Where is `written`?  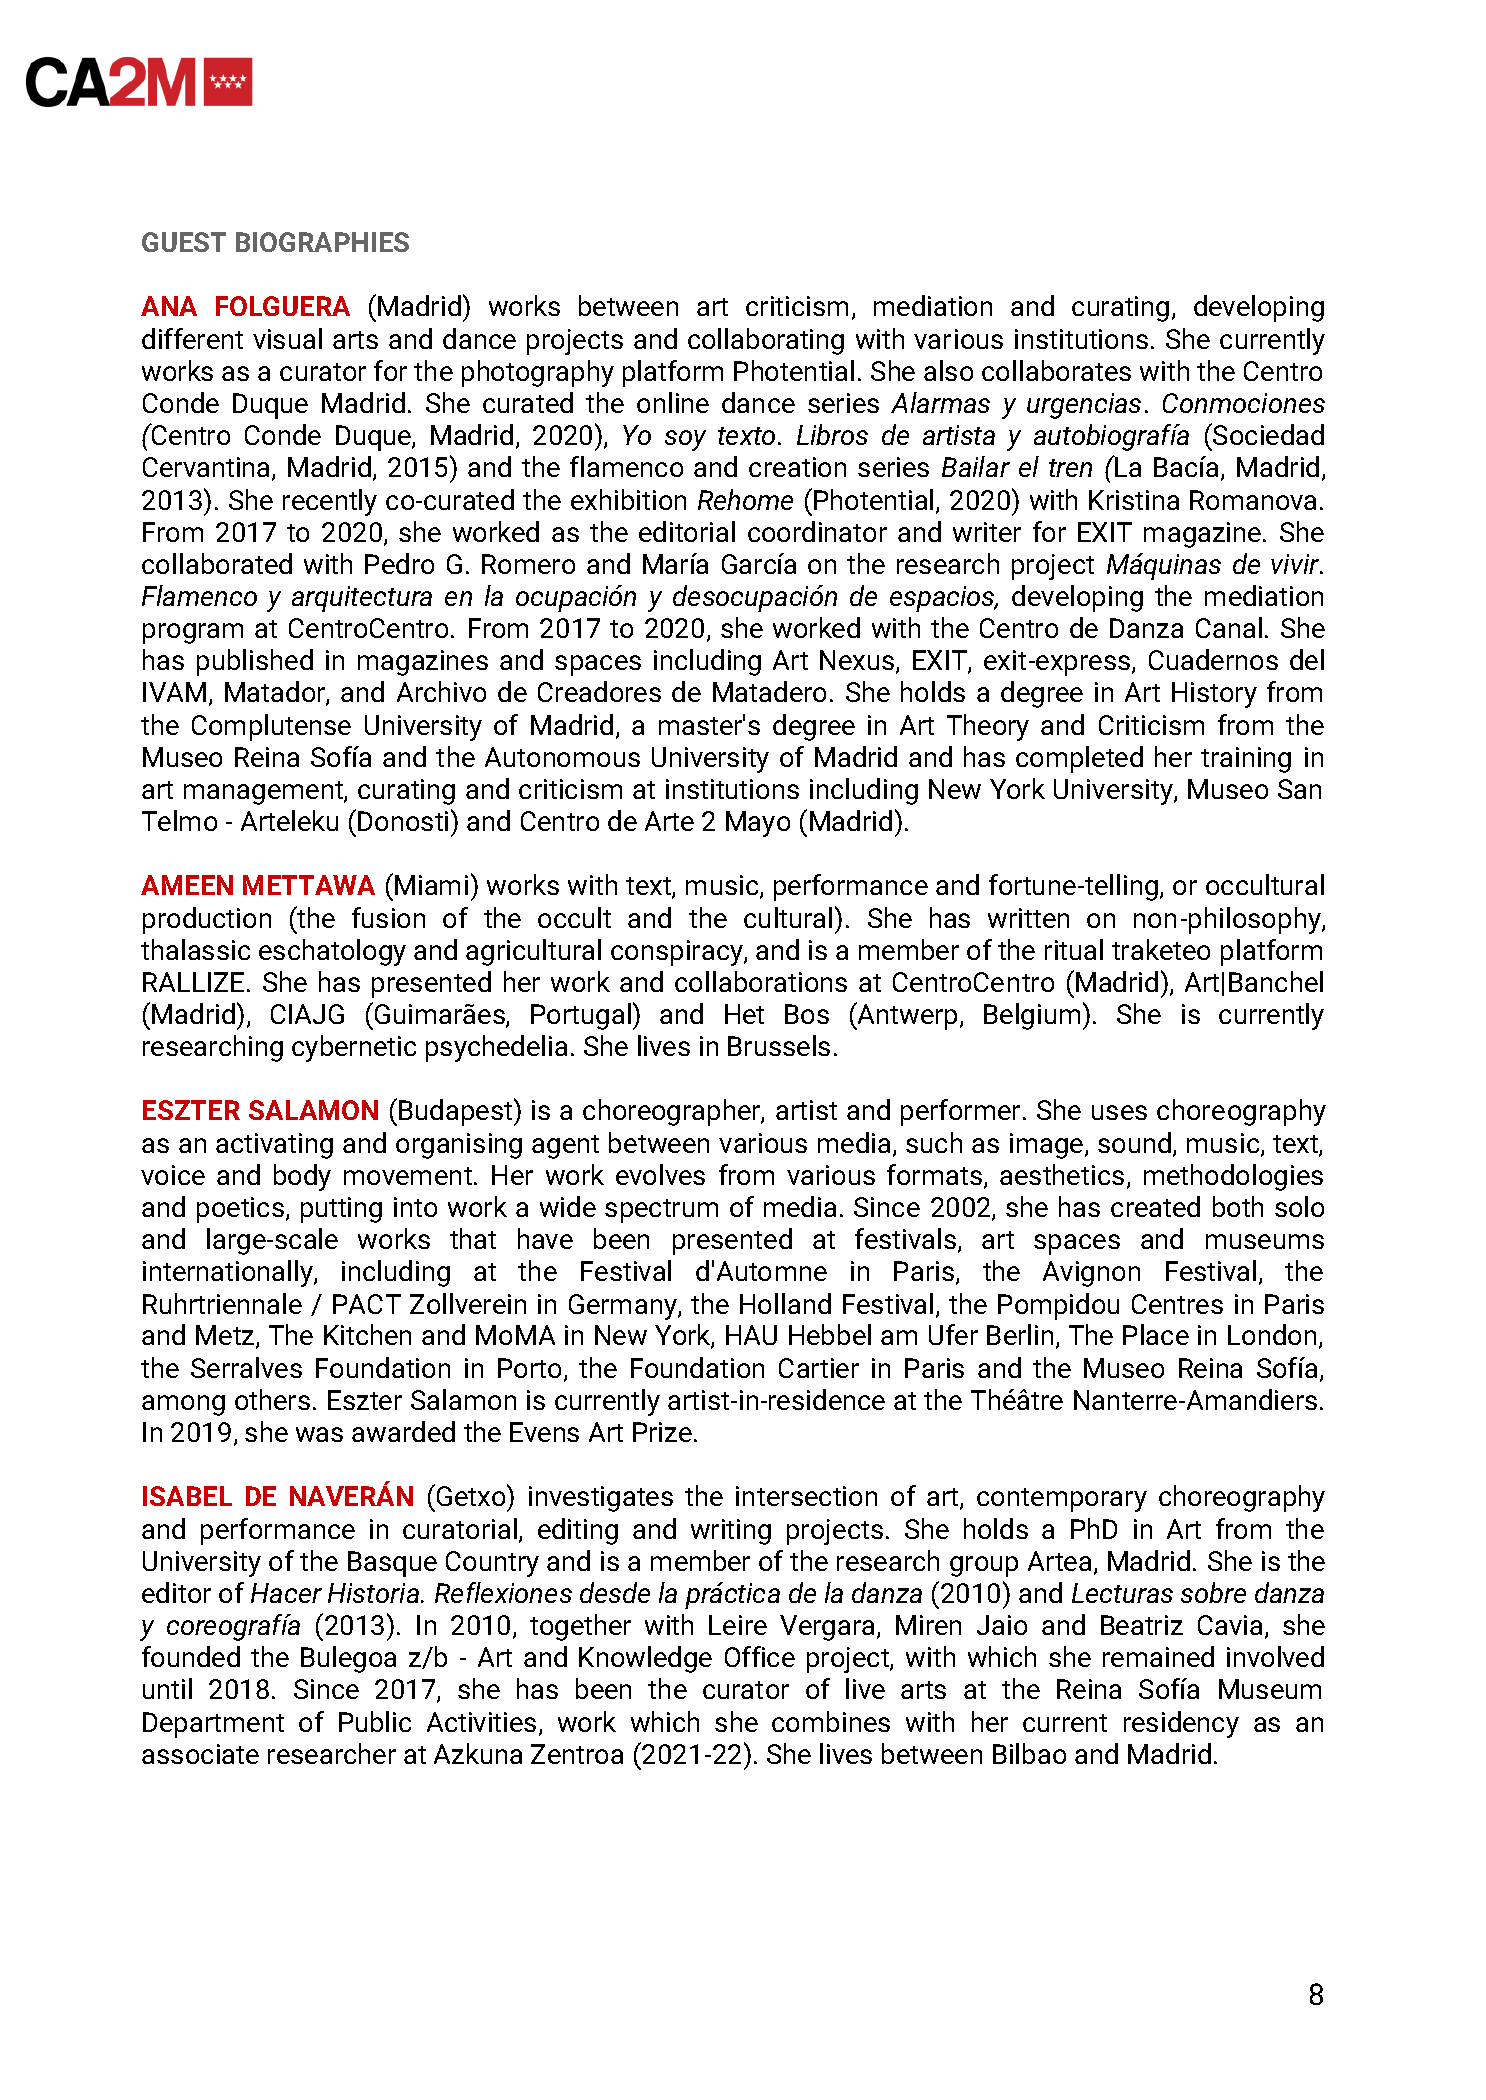 written is located at coordinates (1028, 918).
